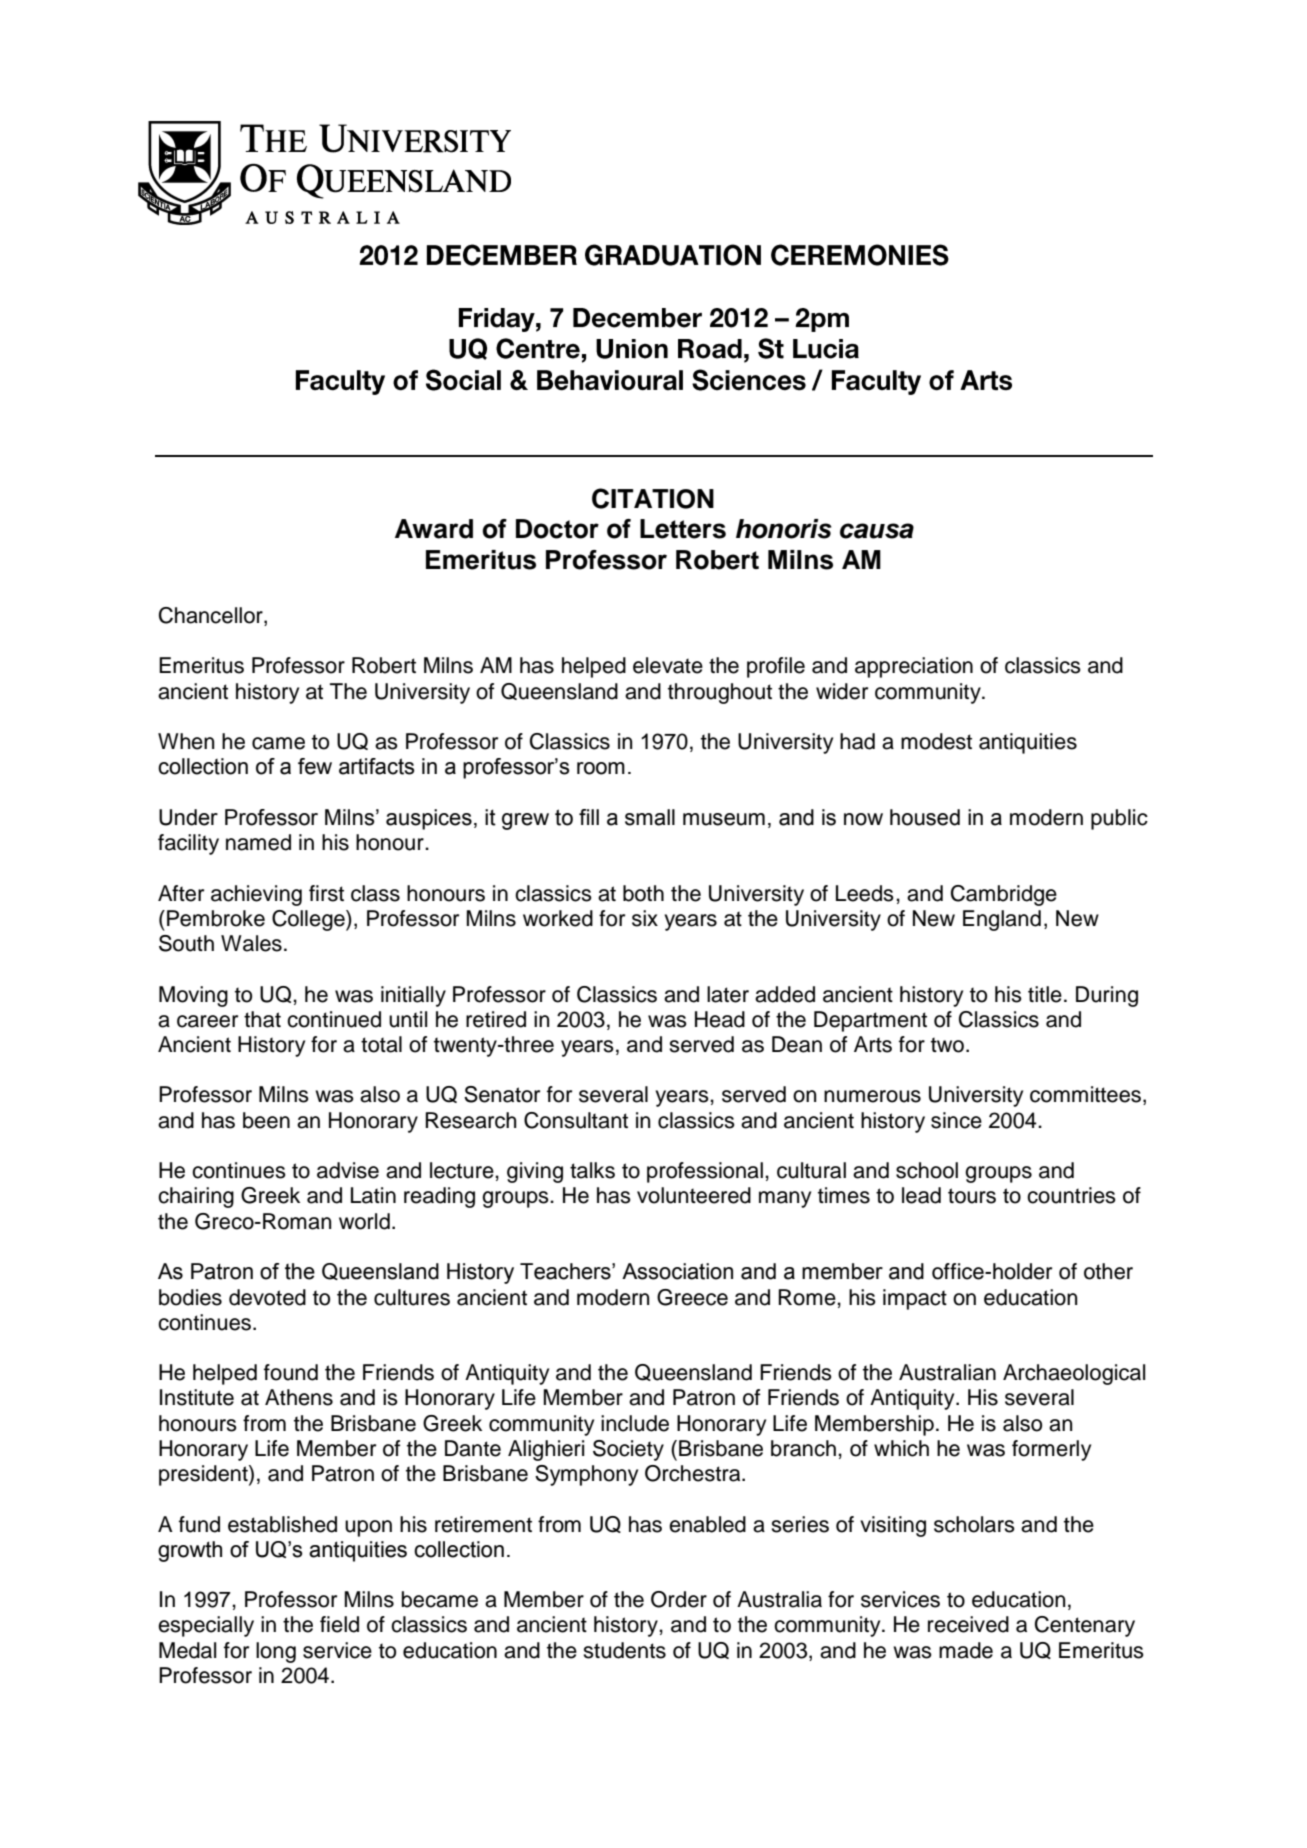 This screenshot has height=1848, width=1307. I want to click on two, so click(947, 1045).
